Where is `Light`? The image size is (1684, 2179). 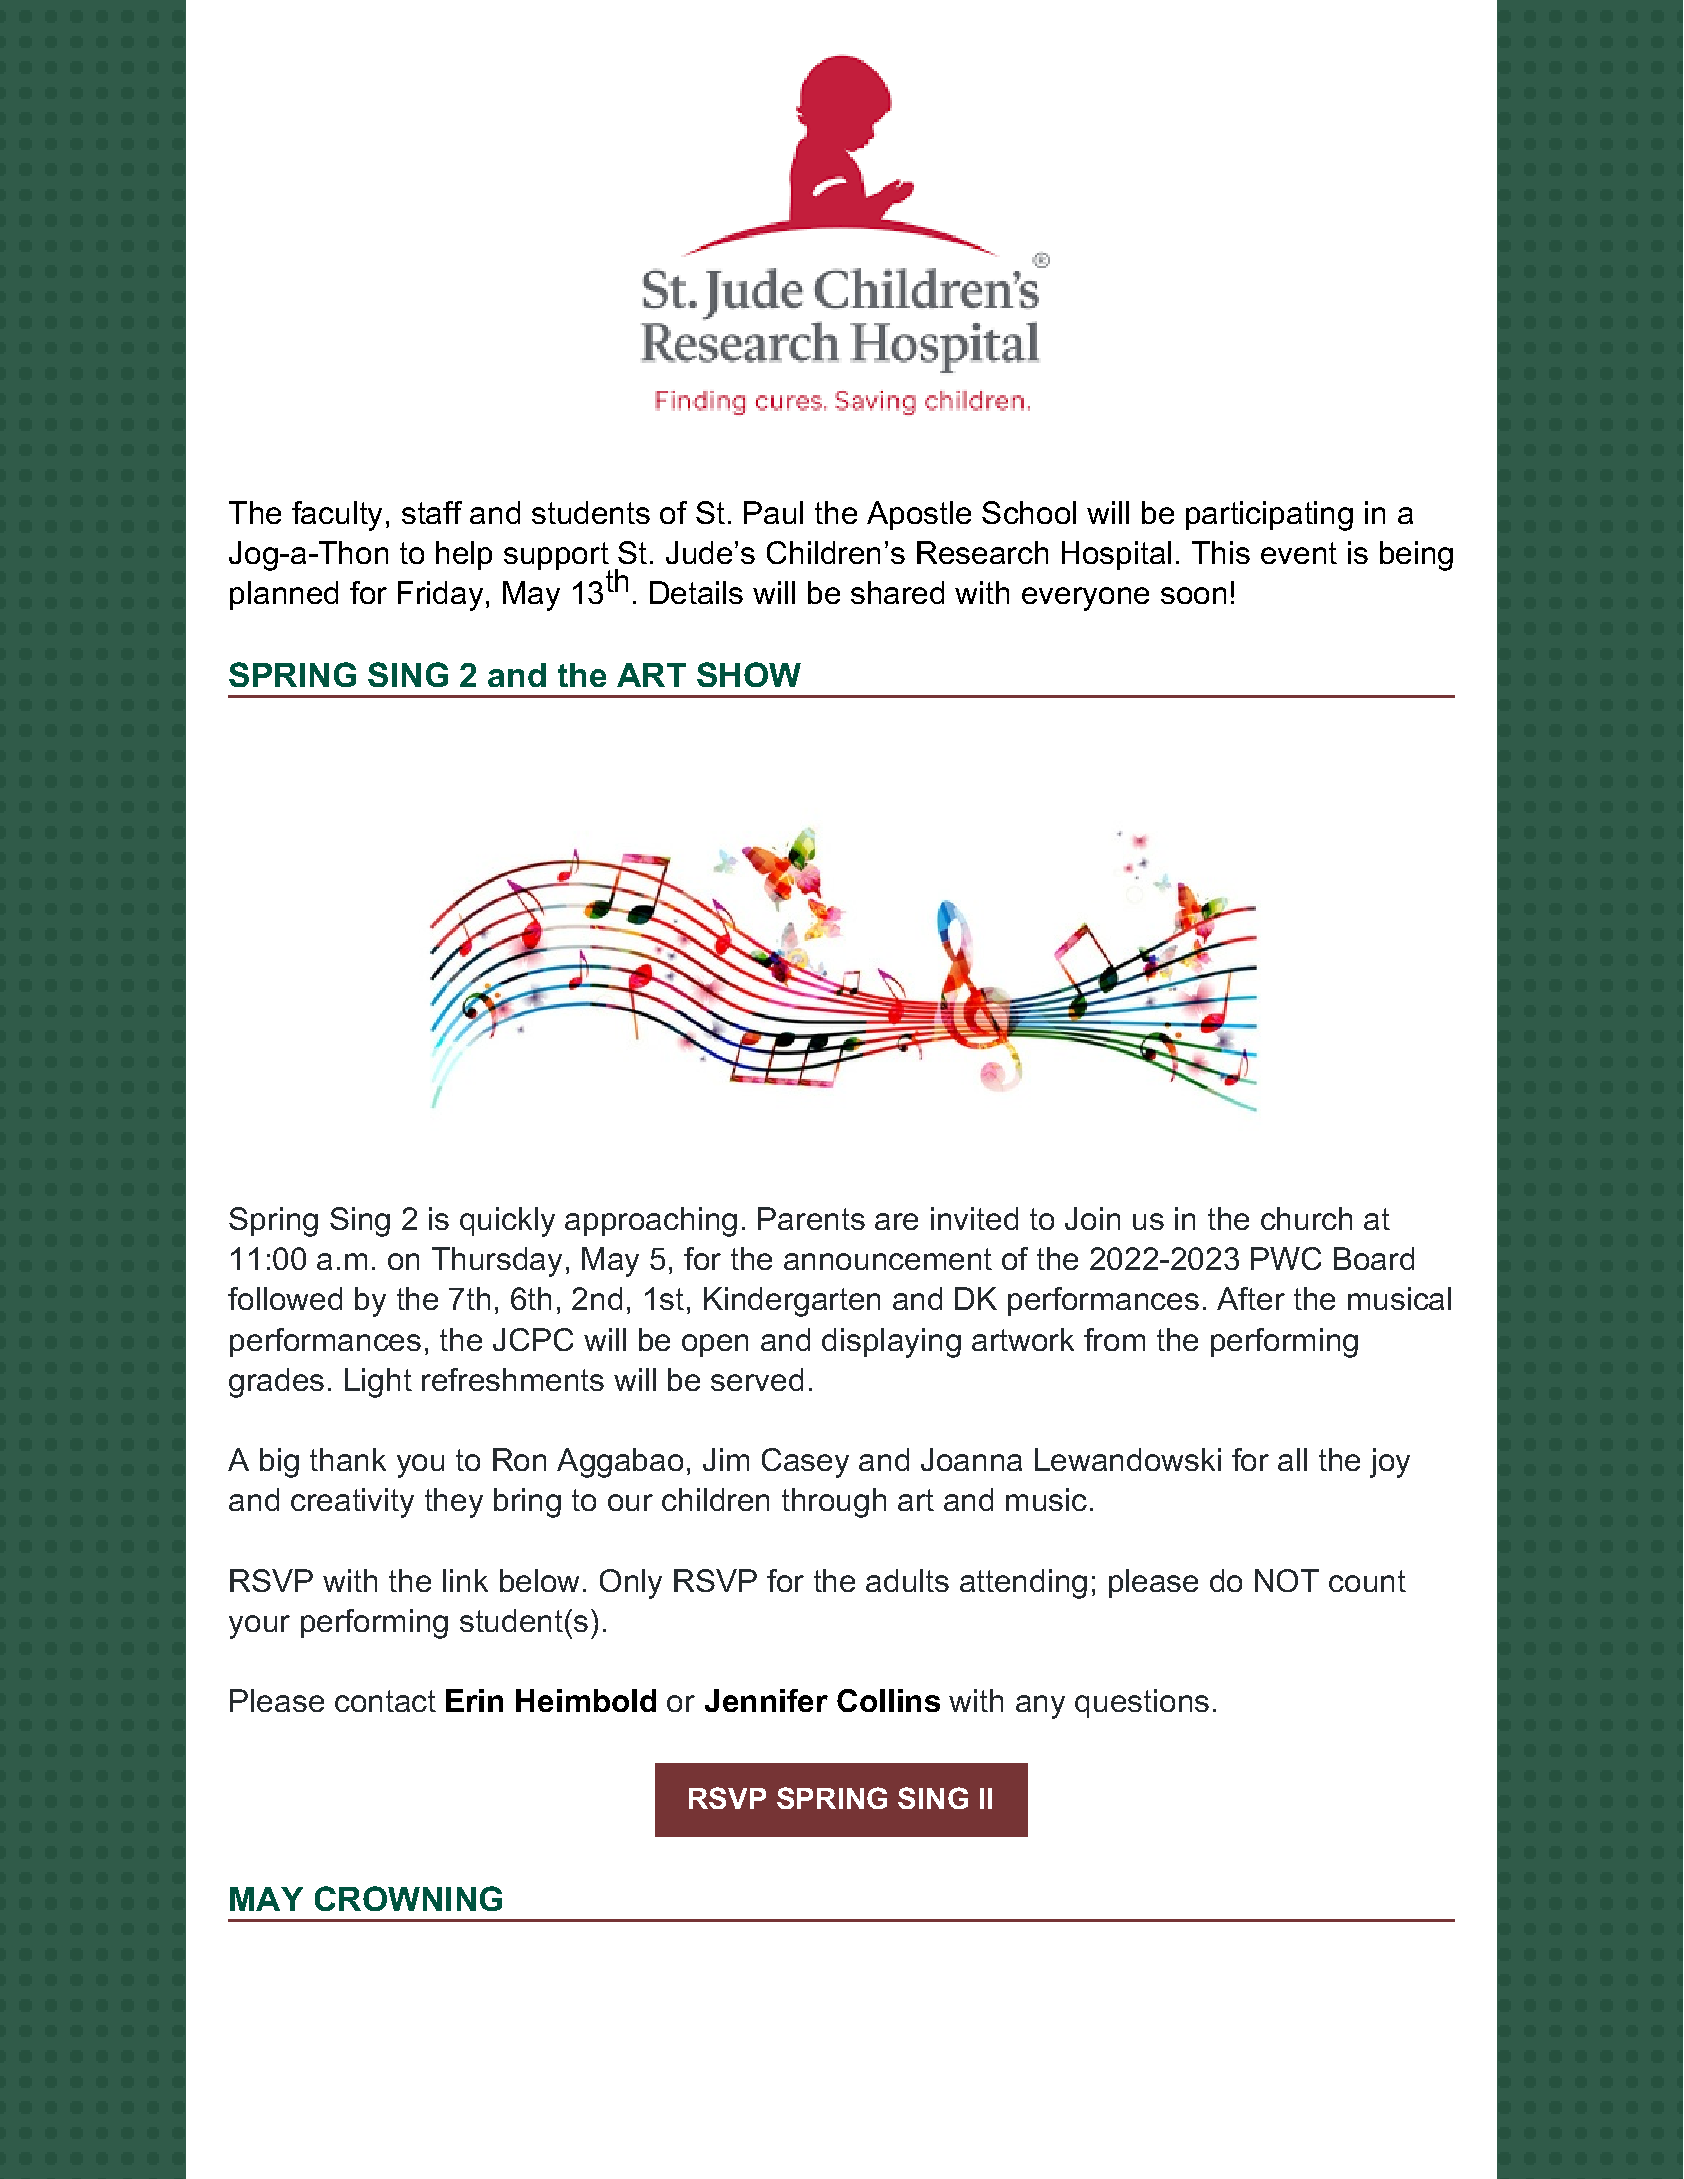 Light is located at coordinates (378, 1383).
